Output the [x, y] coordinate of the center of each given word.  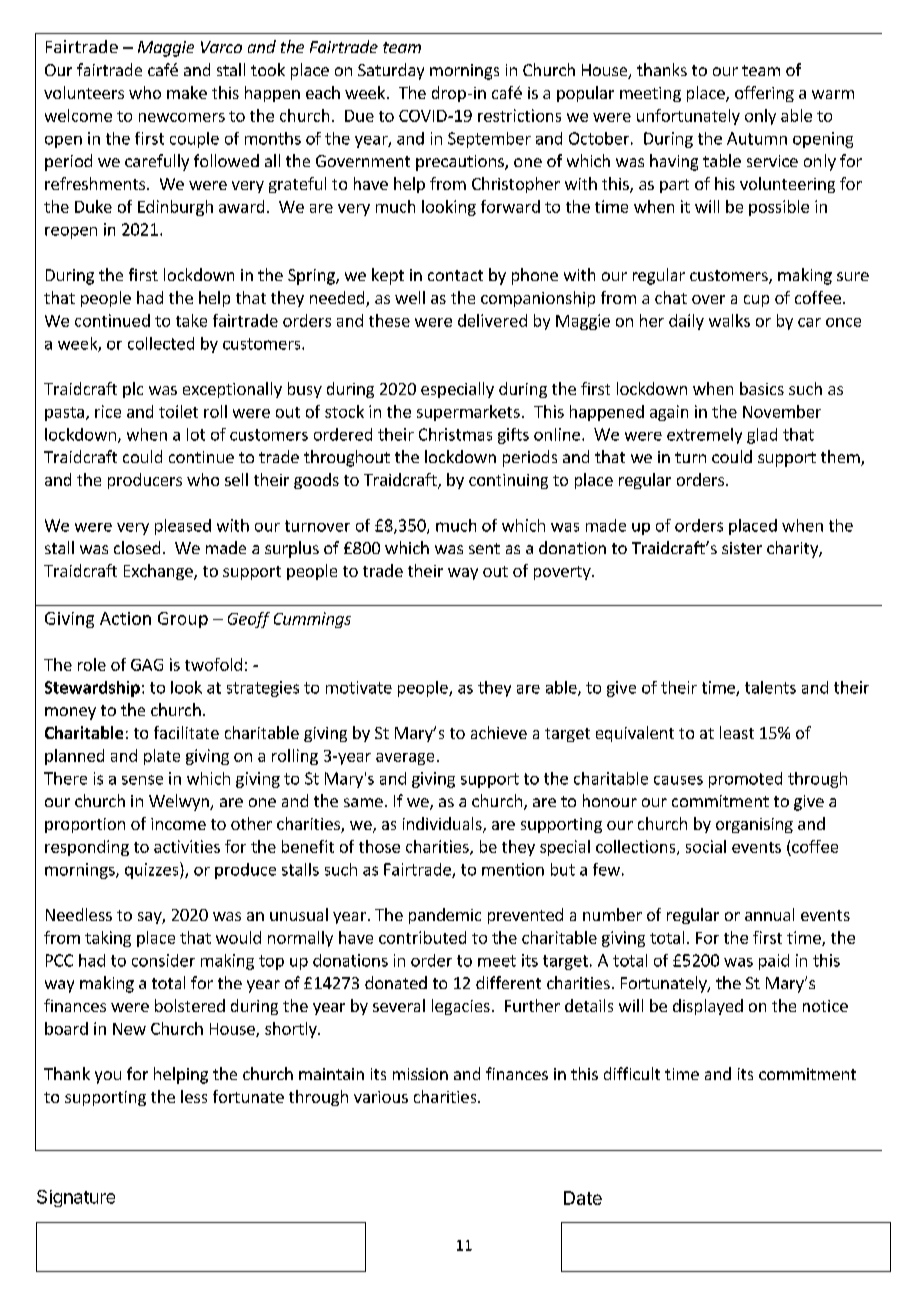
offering [764, 94]
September [489, 140]
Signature [76, 1198]
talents [770, 687]
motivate [359, 687]
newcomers [182, 117]
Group [183, 620]
